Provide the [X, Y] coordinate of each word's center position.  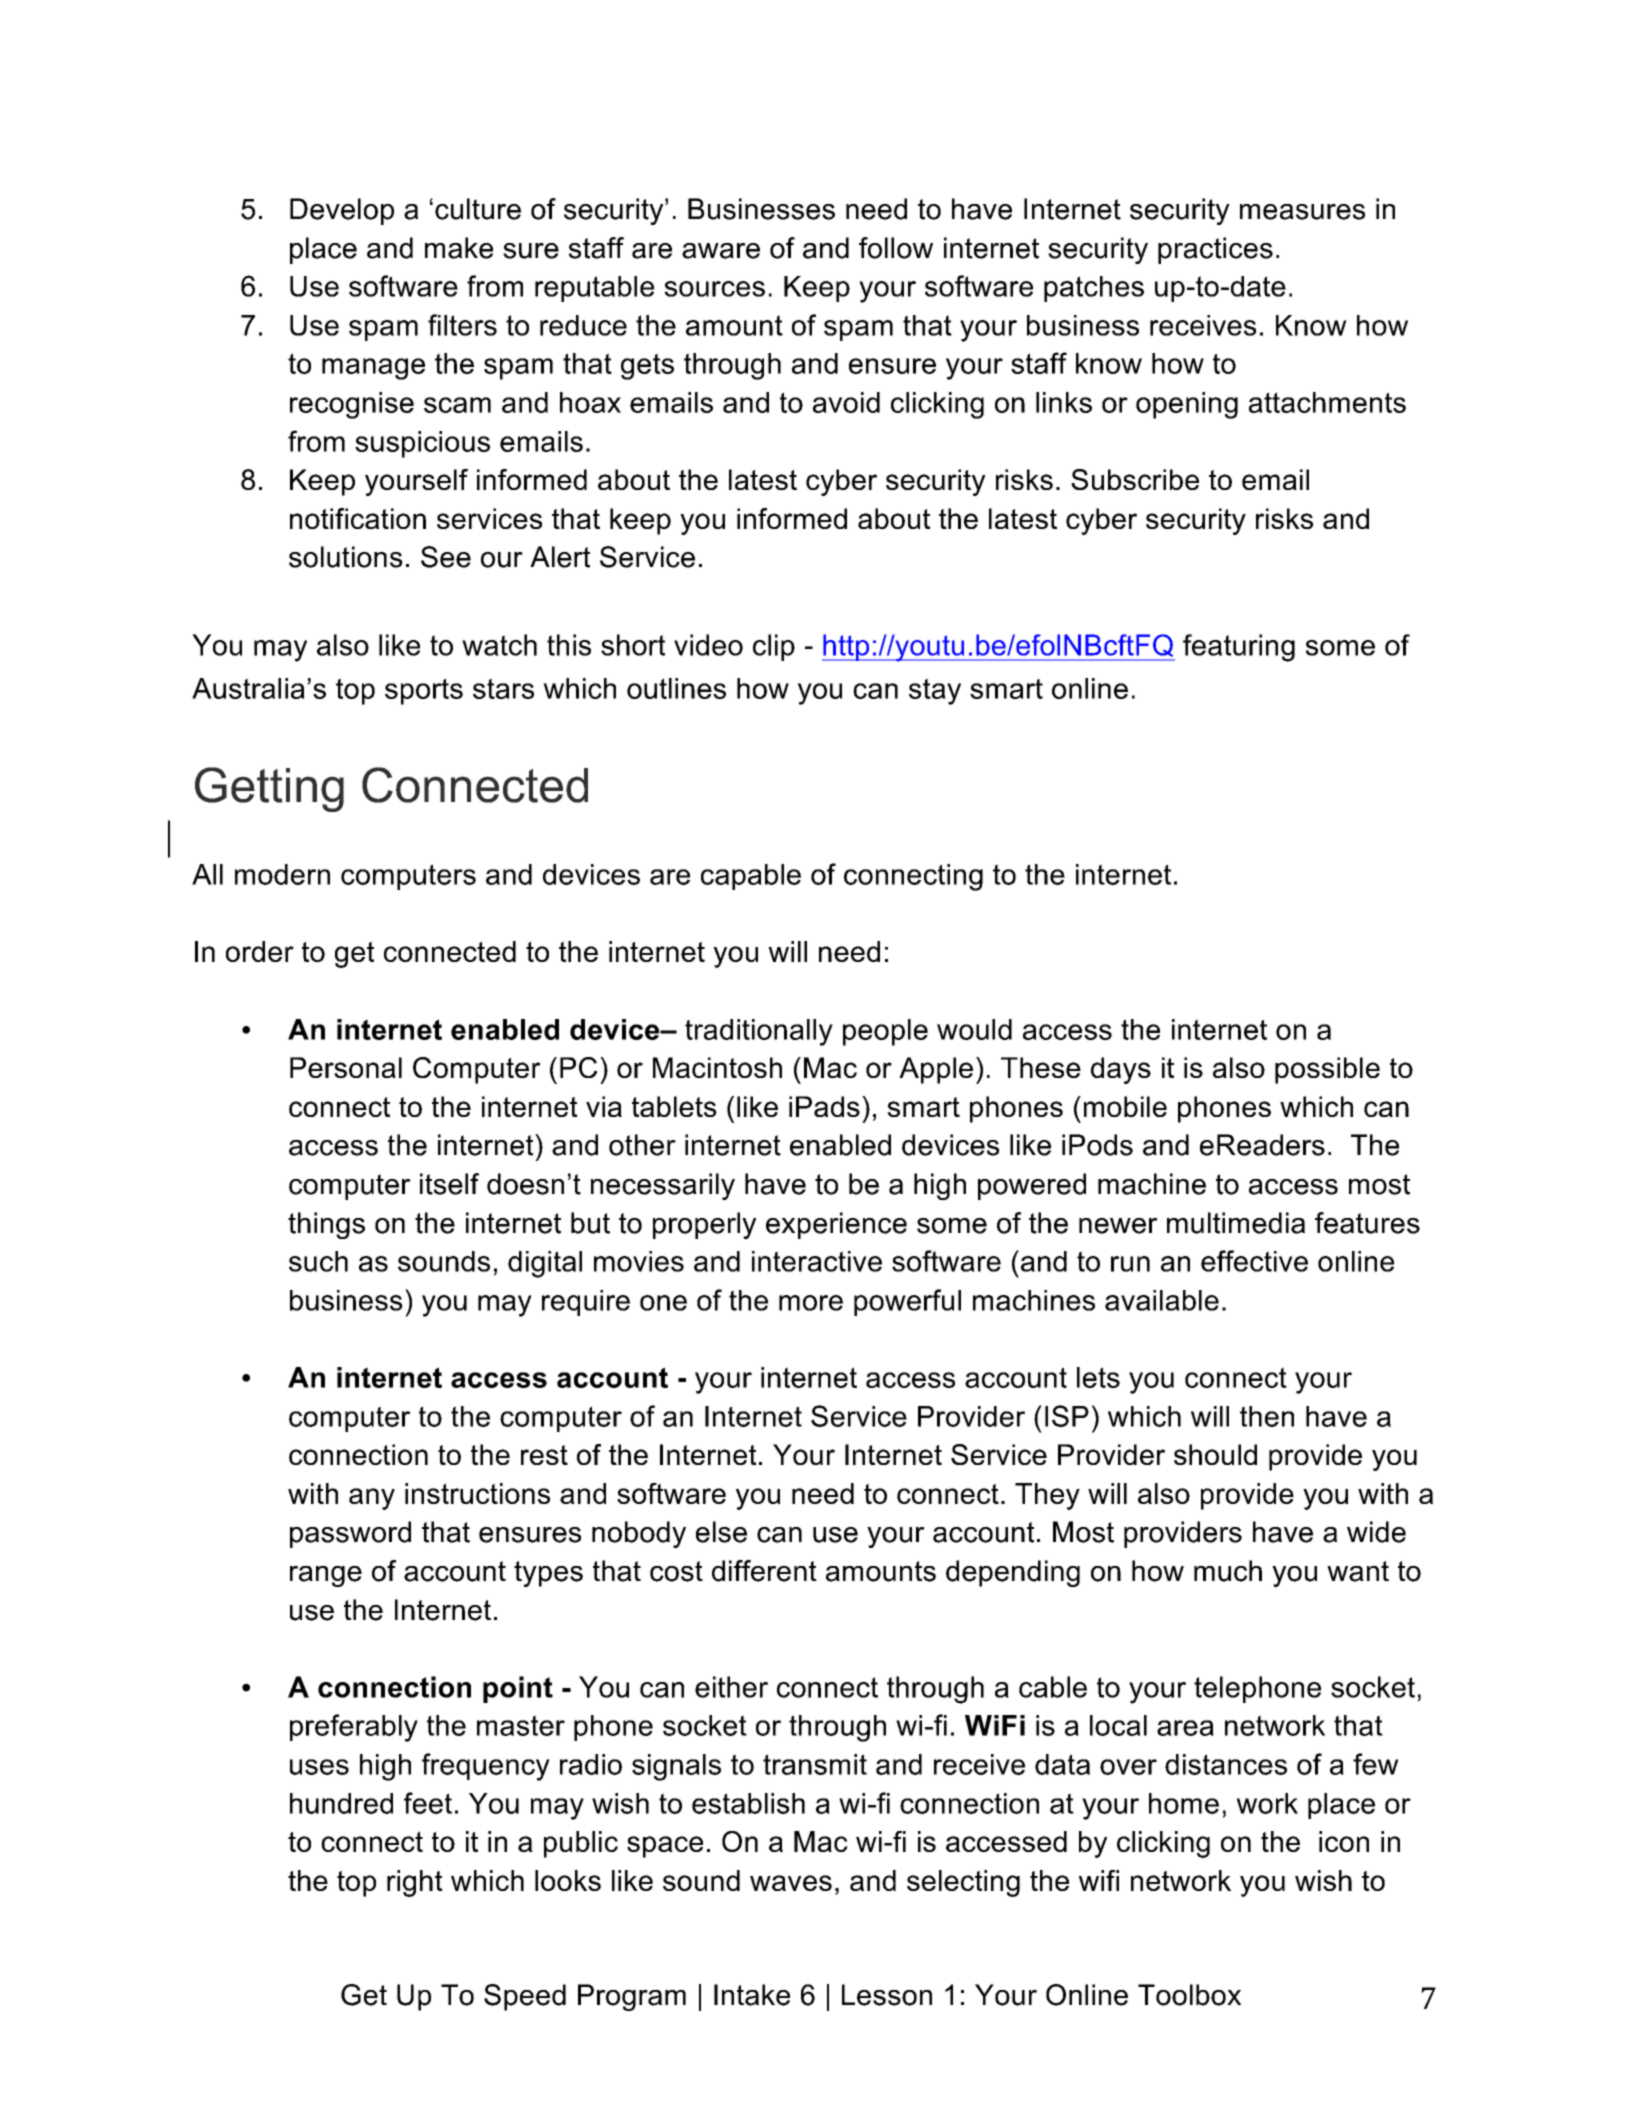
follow [896, 248]
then [1267, 1416]
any [372, 1499]
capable [751, 877]
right [415, 1883]
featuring [1239, 648]
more [811, 1303]
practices [1215, 250]
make [459, 248]
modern [282, 874]
